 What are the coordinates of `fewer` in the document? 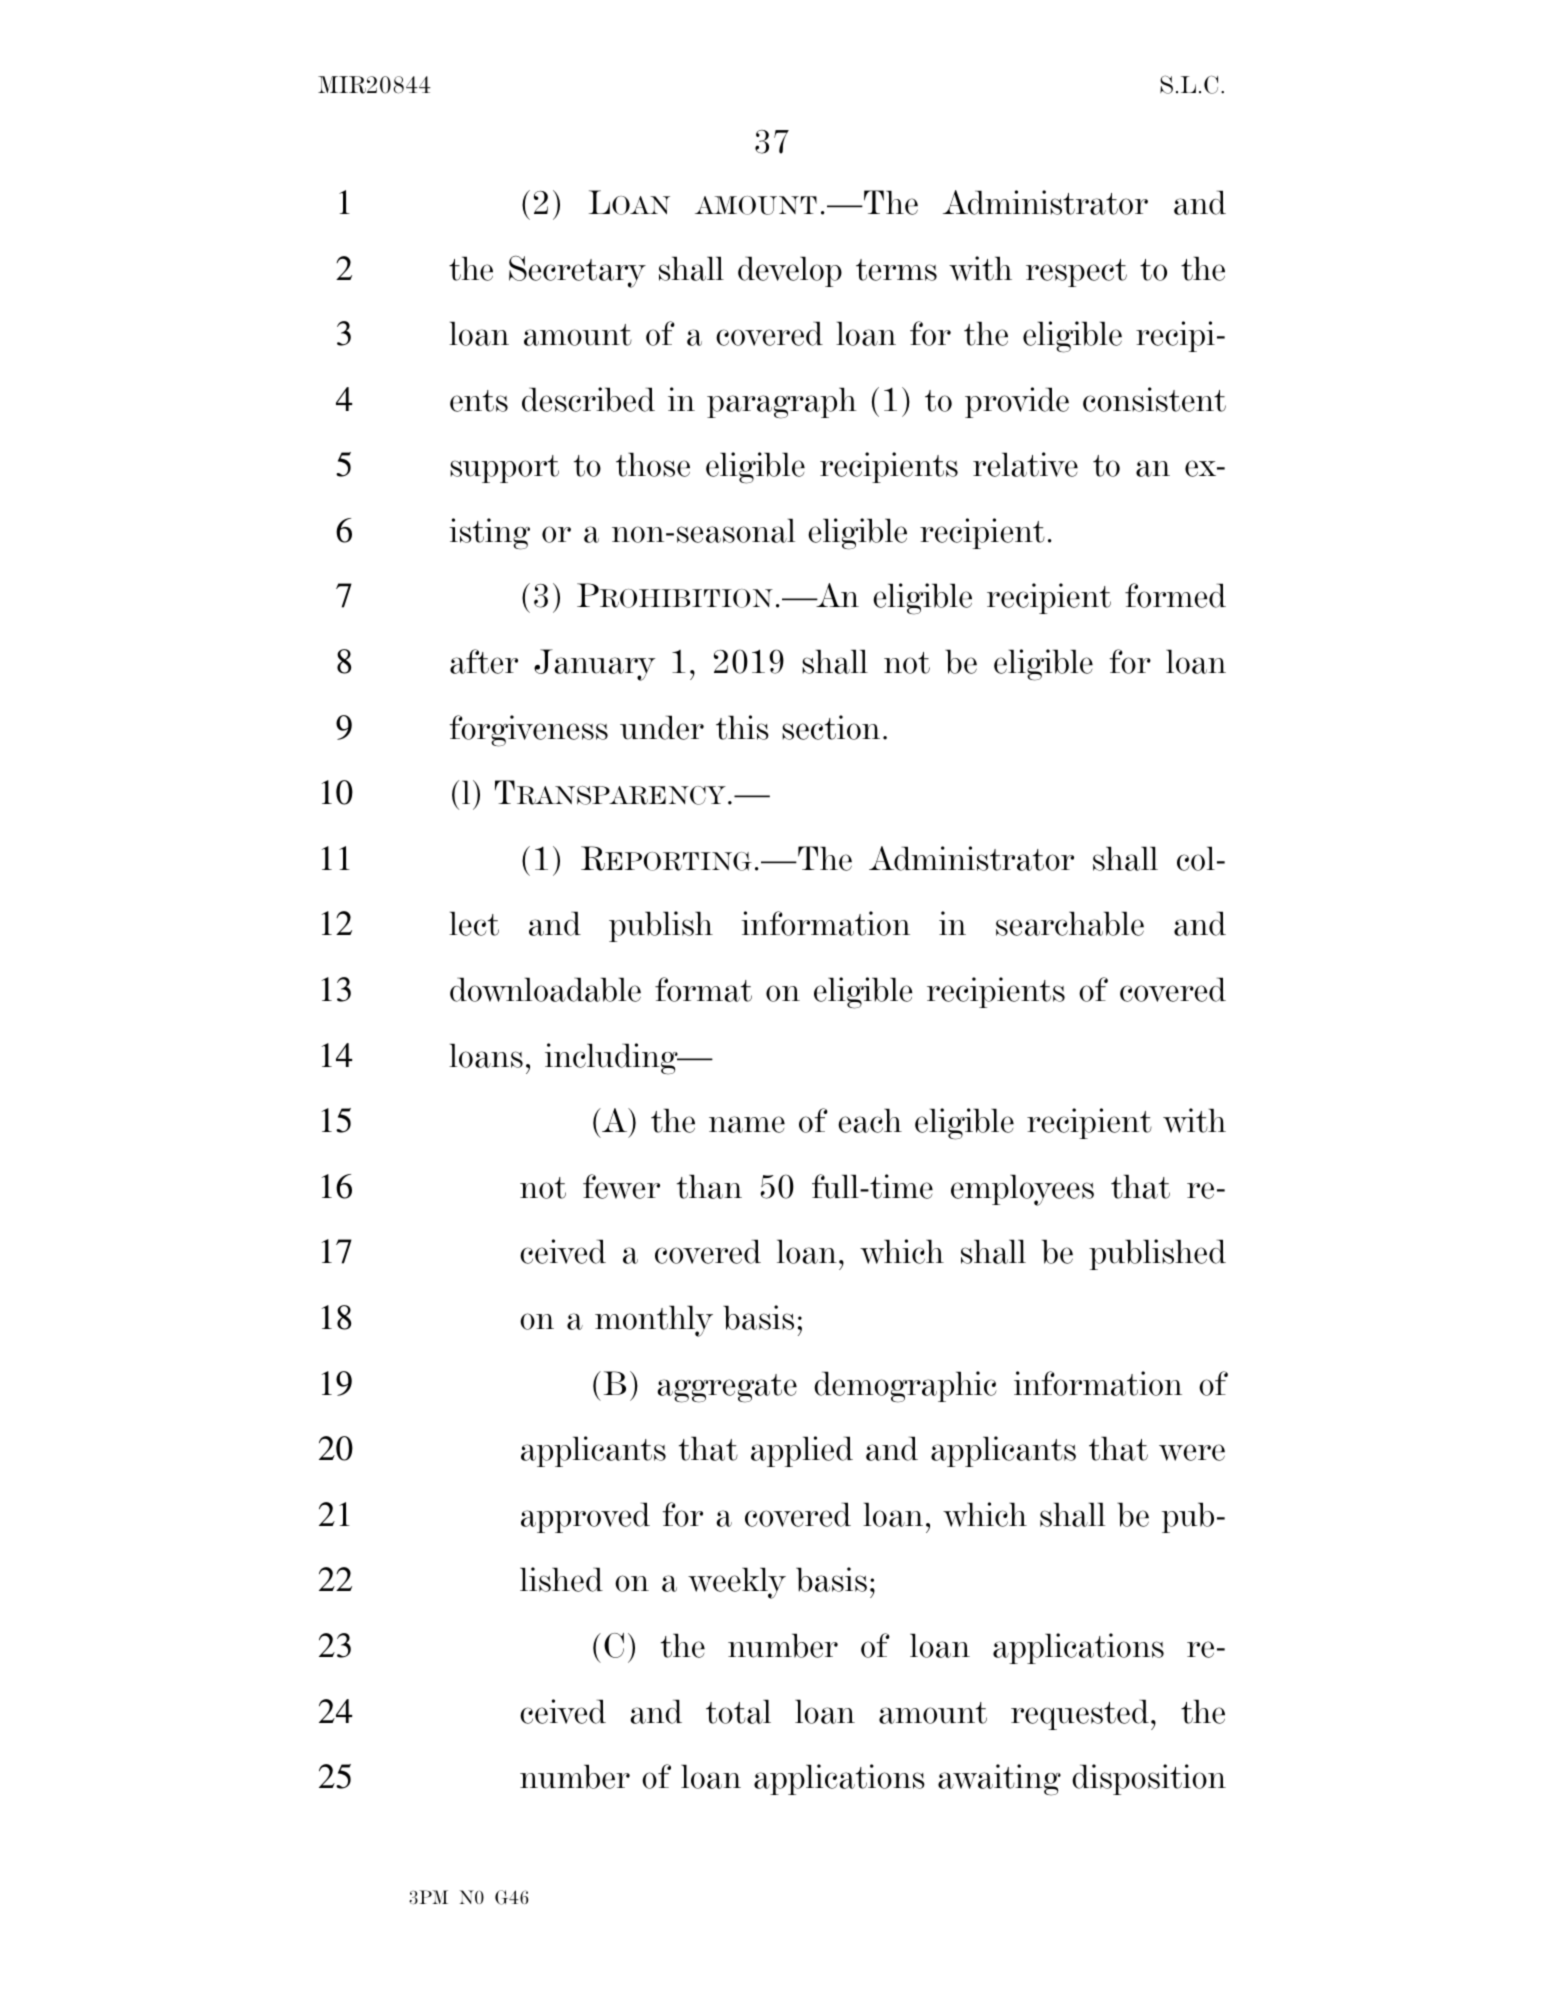 It's located at (621, 1186).
